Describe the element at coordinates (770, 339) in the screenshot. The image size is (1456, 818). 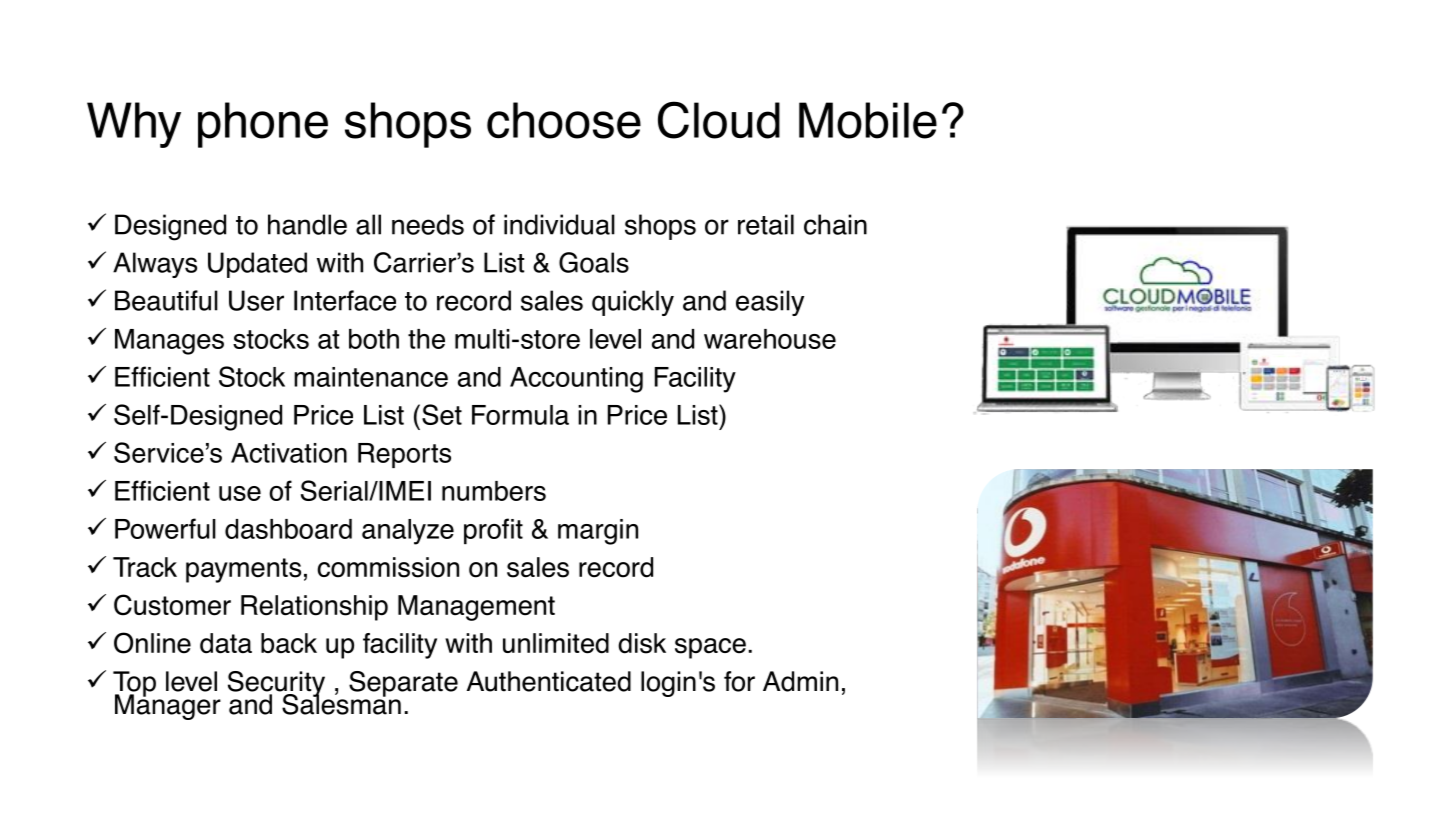
I see `warehouse` at that location.
